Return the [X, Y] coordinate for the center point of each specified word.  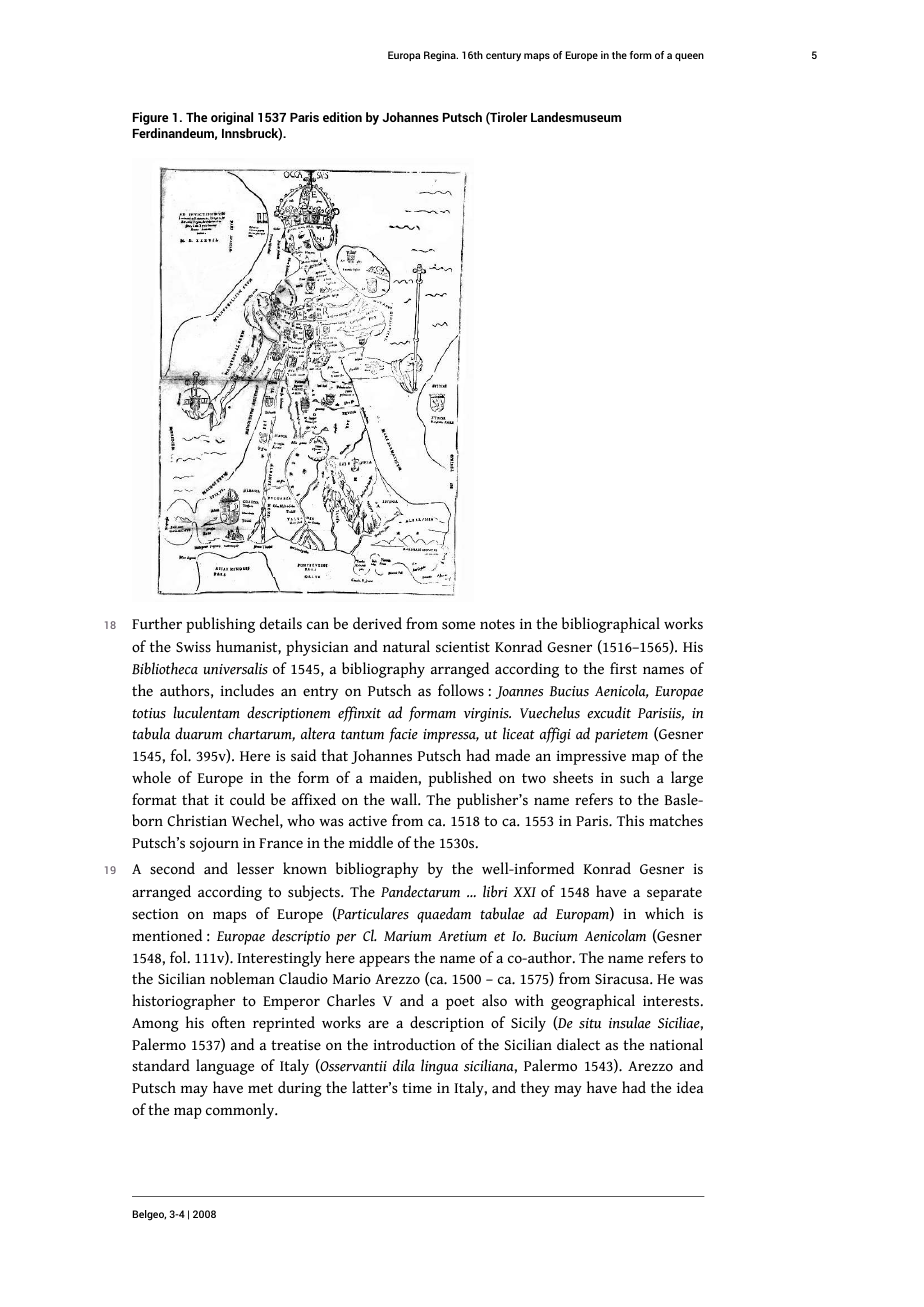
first [623, 668]
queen [689, 57]
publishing [220, 625]
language [225, 1067]
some [458, 625]
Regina [441, 56]
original [232, 118]
